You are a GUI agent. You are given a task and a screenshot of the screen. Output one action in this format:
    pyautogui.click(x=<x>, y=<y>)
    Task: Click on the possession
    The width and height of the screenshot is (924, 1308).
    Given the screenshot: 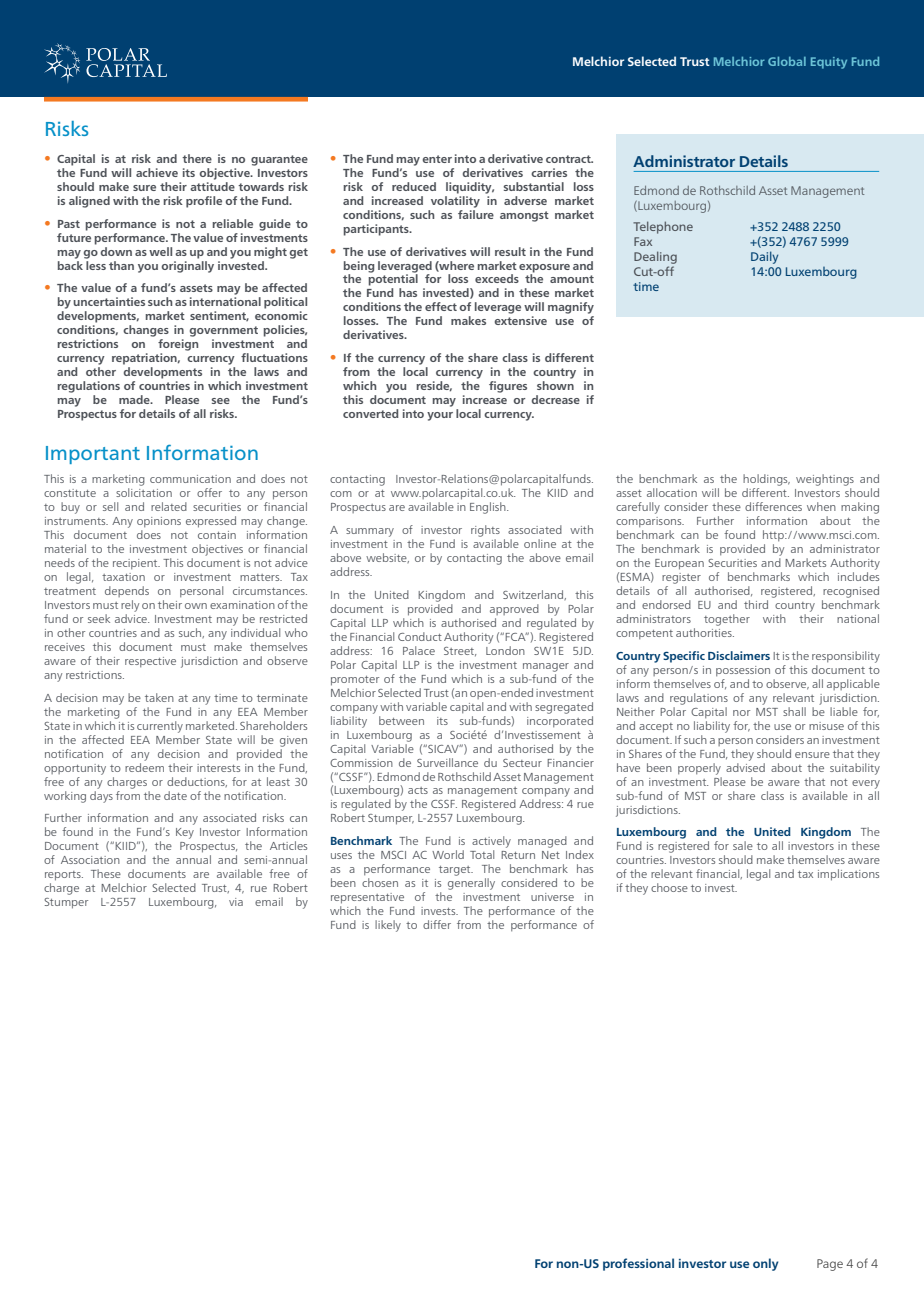 What is the action you would take?
    pyautogui.click(x=743, y=671)
